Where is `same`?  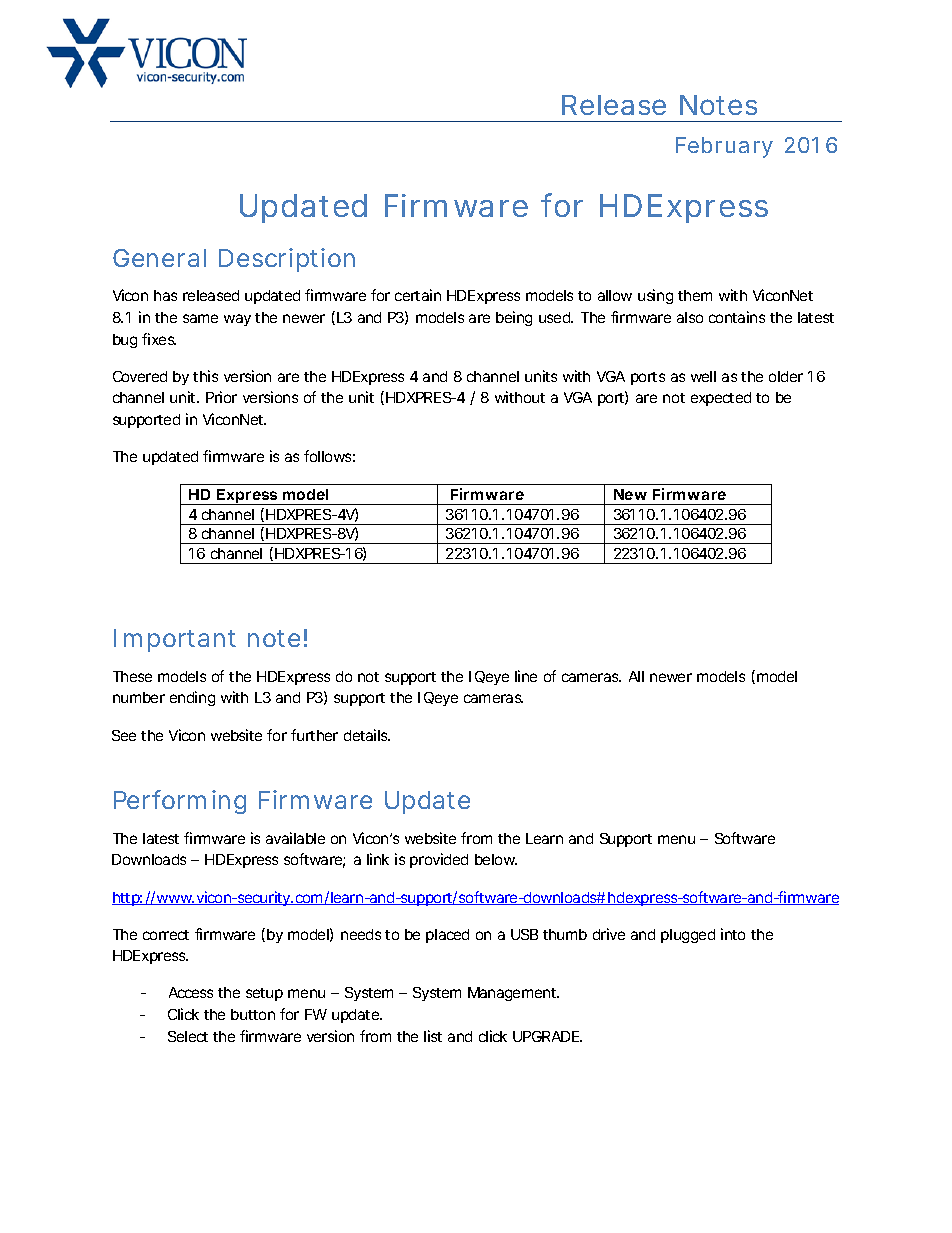 same is located at coordinates (200, 318).
